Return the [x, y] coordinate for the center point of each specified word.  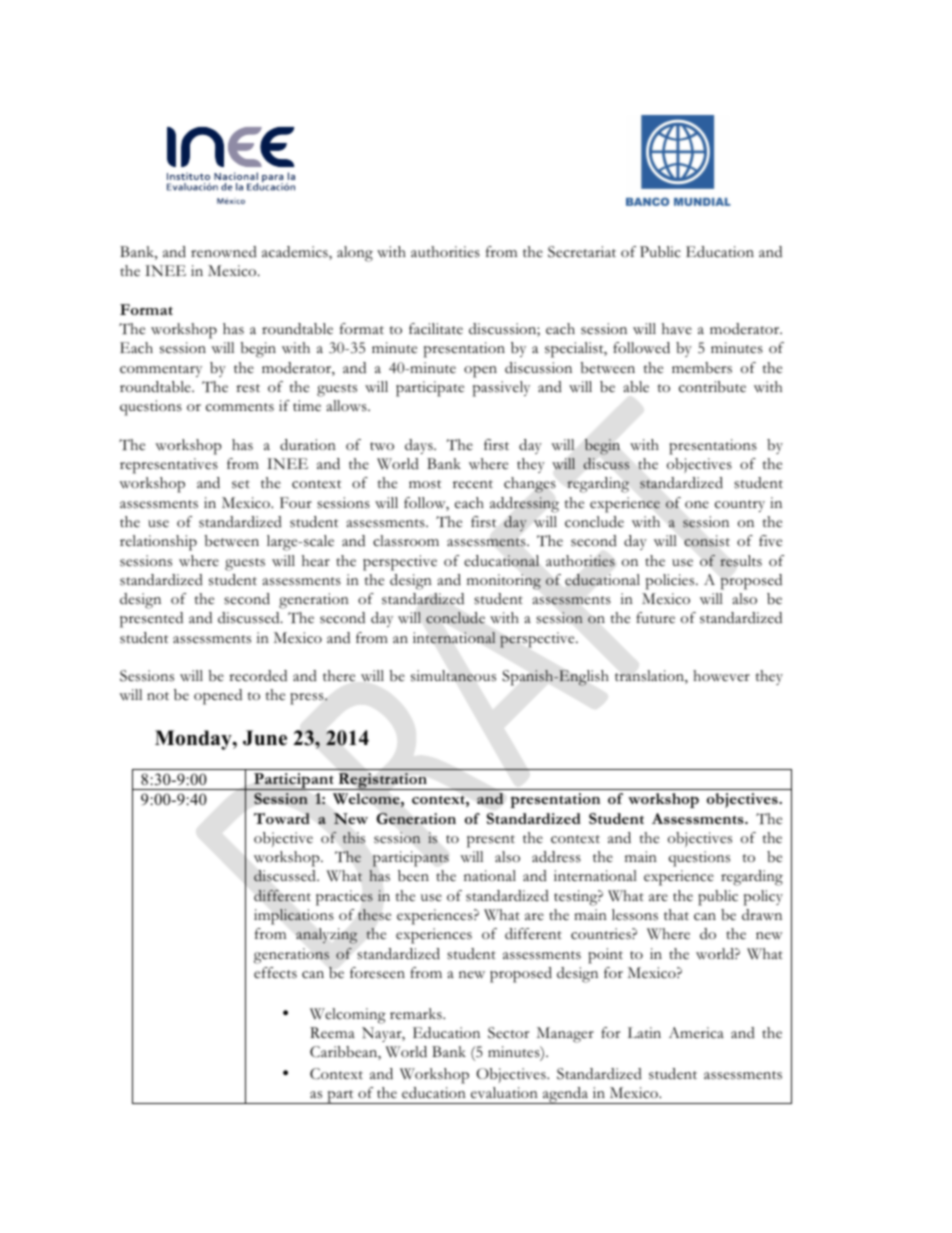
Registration [382, 781]
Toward [282, 818]
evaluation [504, 1092]
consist [707, 541]
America [696, 1033]
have [677, 328]
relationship [158, 543]
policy [763, 898]
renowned [224, 252]
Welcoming [348, 1016]
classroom [406, 541]
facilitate [436, 329]
